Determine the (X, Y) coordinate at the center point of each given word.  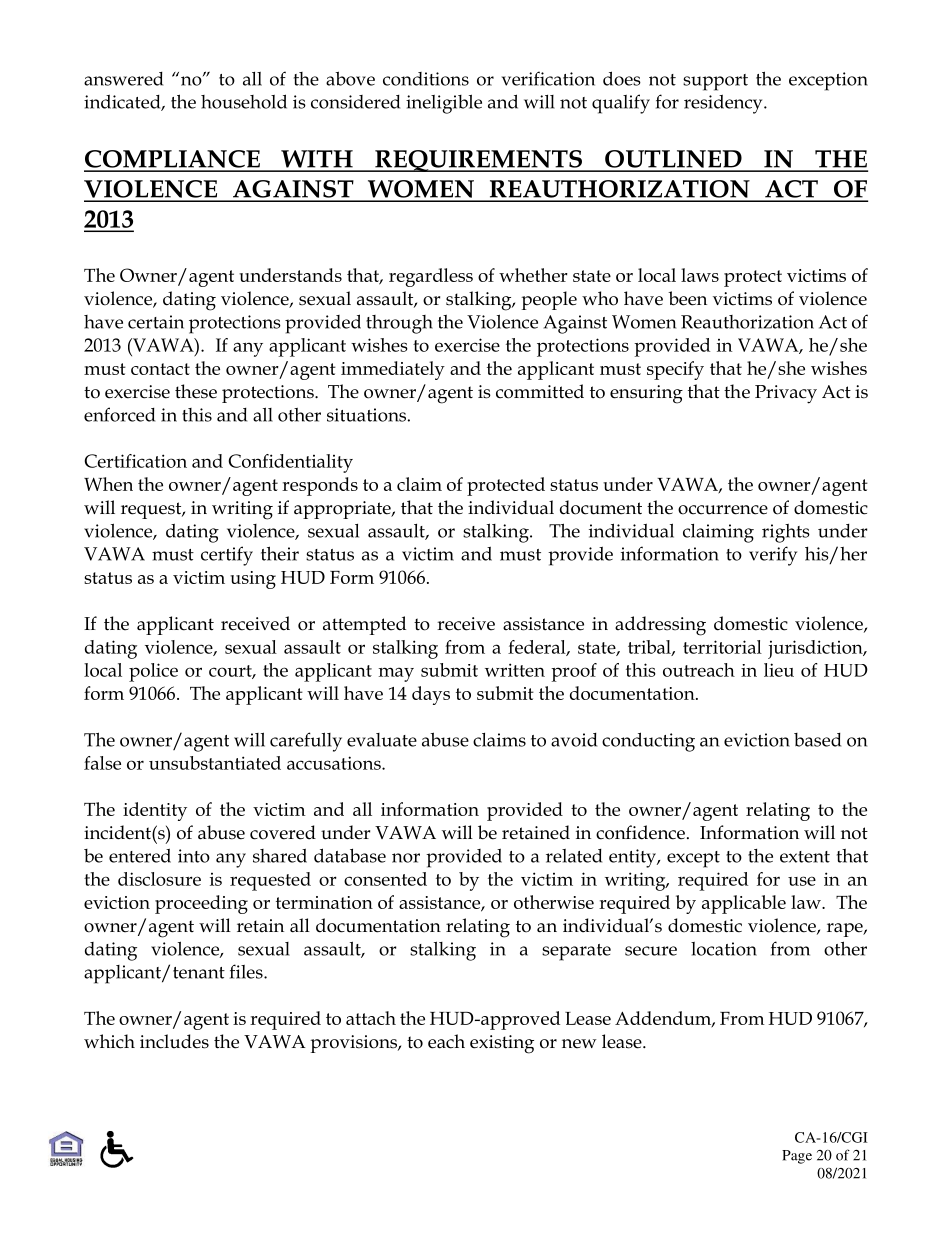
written (515, 670)
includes (174, 1041)
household (244, 101)
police (153, 672)
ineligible (444, 104)
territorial (722, 647)
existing (502, 1044)
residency (724, 104)
